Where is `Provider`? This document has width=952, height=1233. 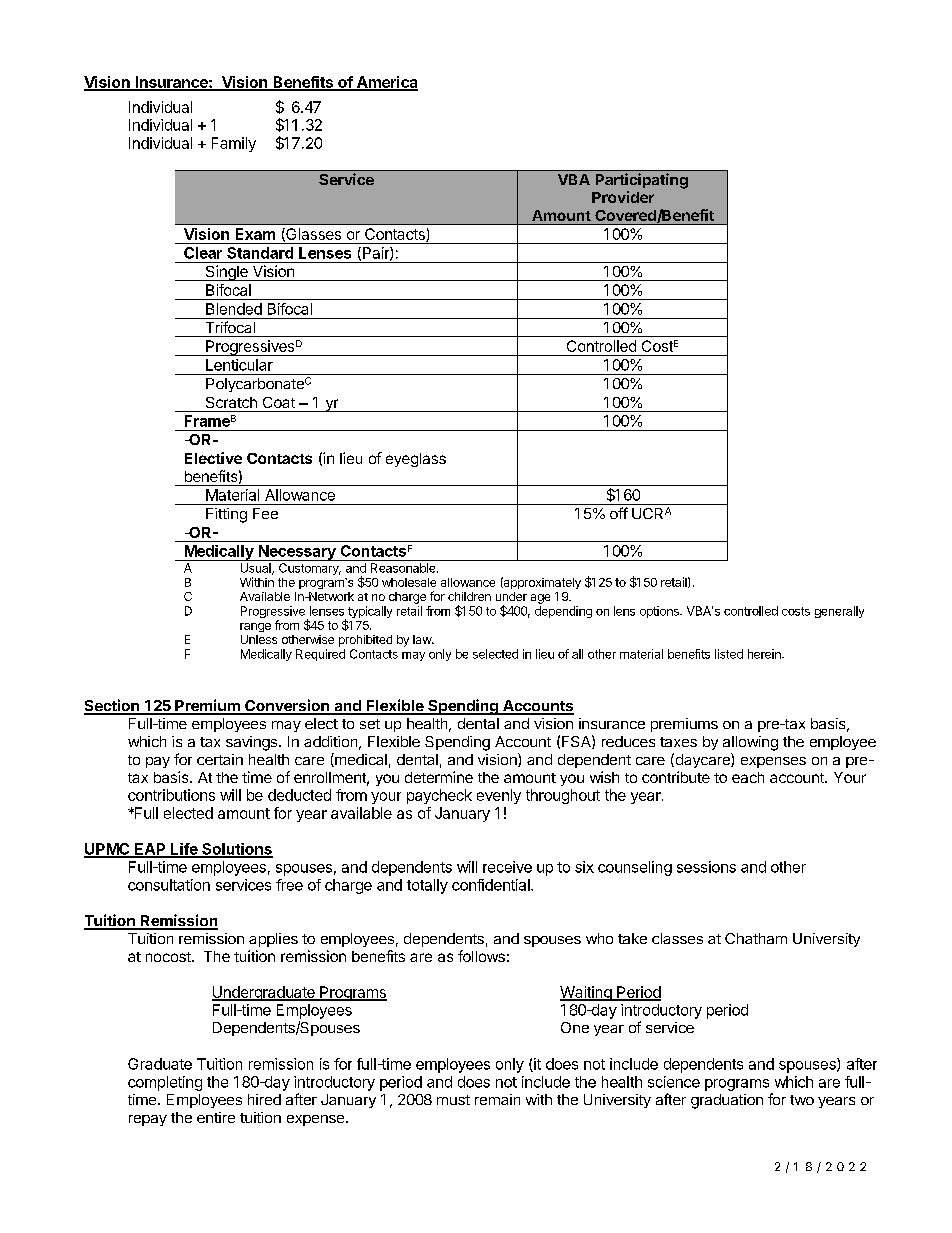 Provider is located at coordinates (623, 197).
